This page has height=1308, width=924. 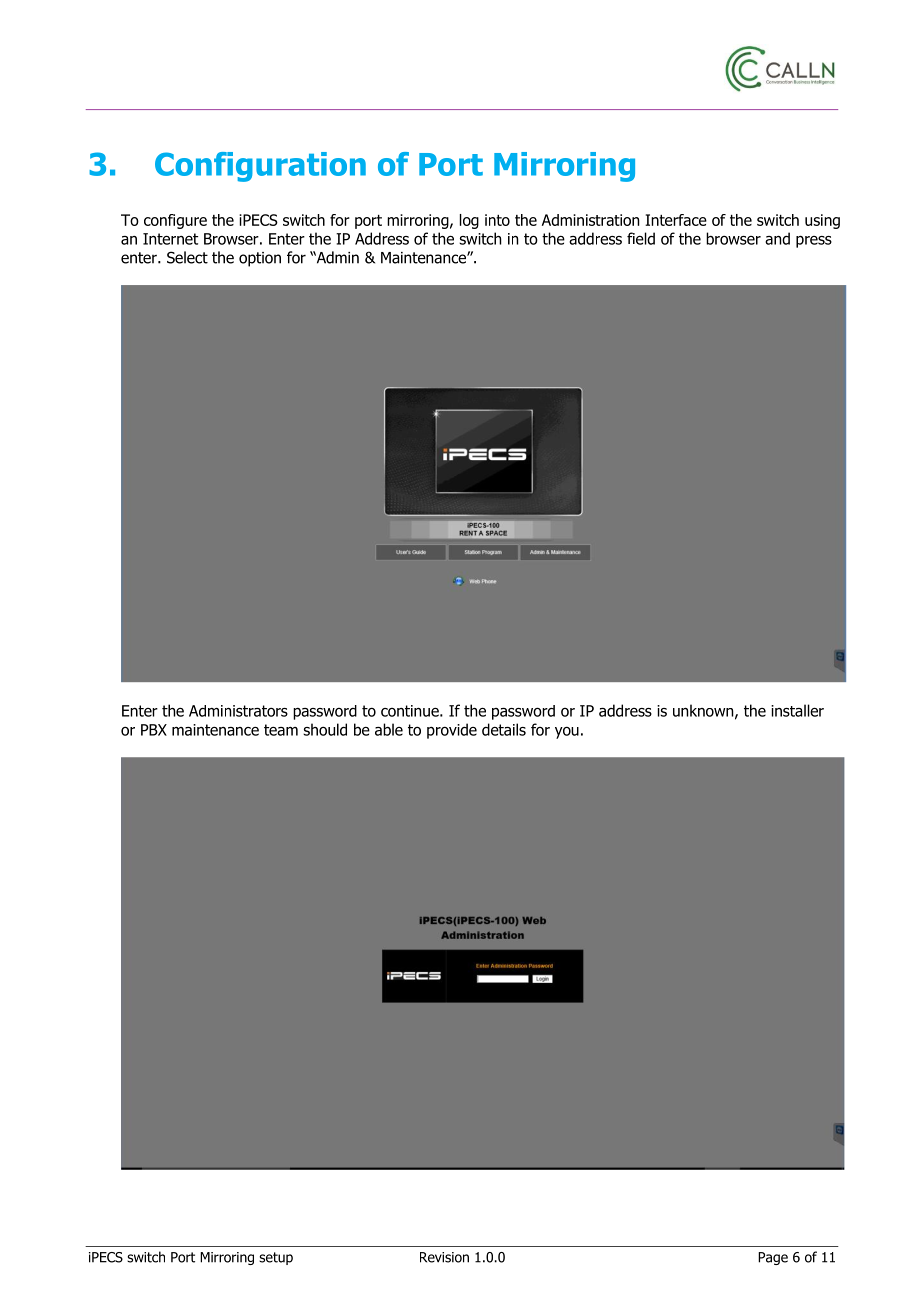 I want to click on installer, so click(x=797, y=710).
